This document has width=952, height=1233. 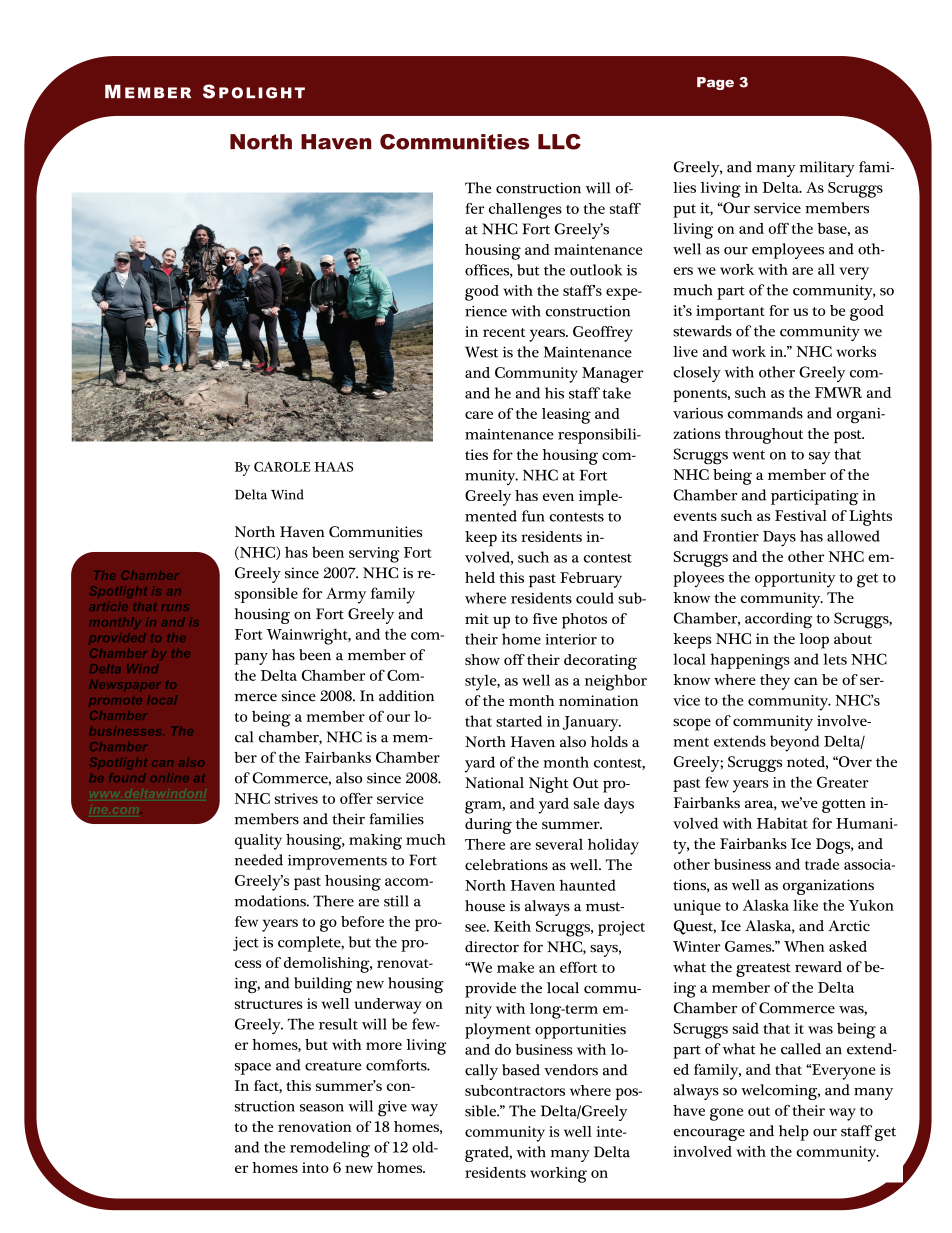 What do you see at coordinates (482, 659) in the document?
I see `show` at bounding box center [482, 659].
